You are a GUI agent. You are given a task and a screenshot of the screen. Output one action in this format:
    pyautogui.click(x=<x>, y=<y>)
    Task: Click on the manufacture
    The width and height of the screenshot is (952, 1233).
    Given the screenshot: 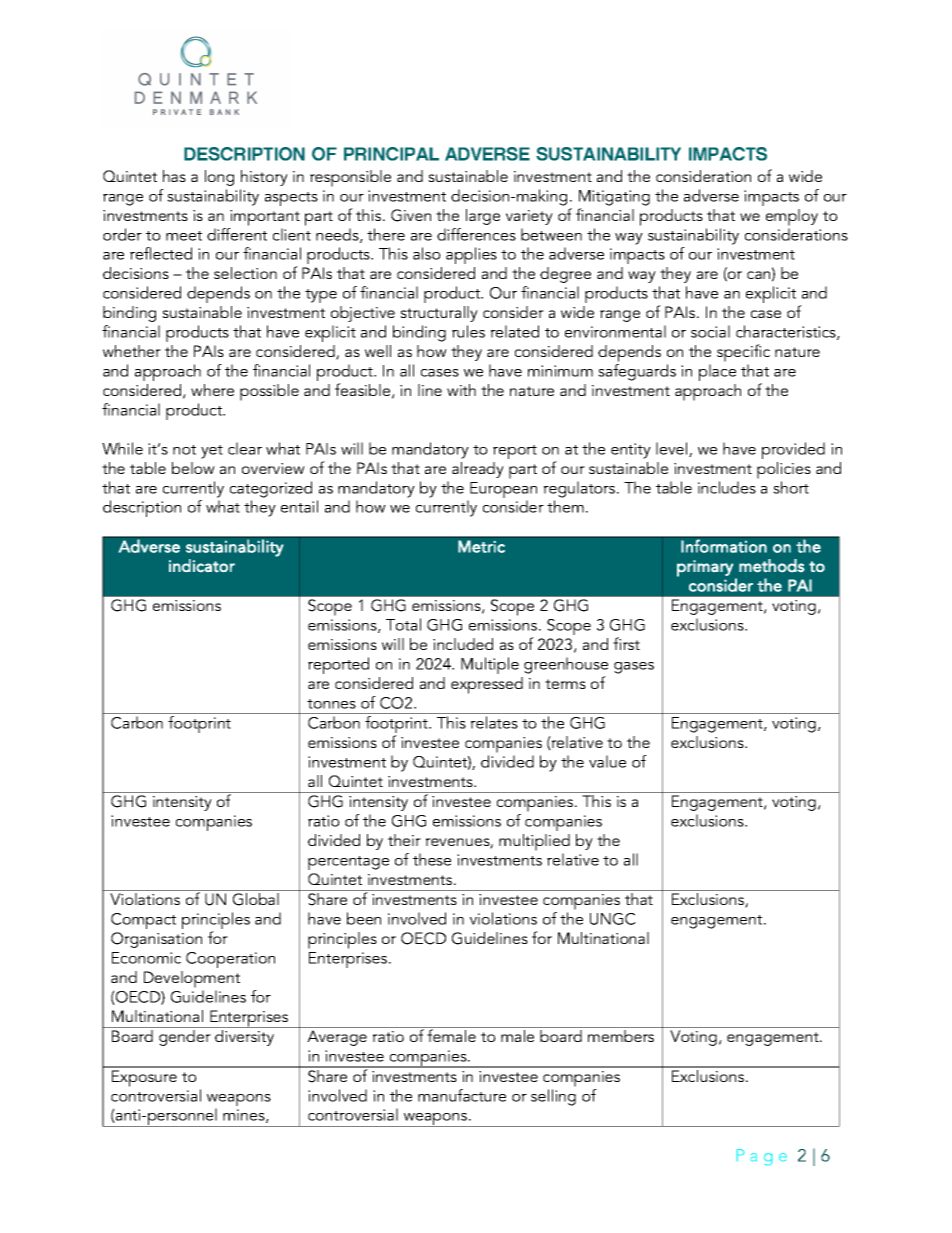 What is the action you would take?
    pyautogui.click(x=462, y=1095)
